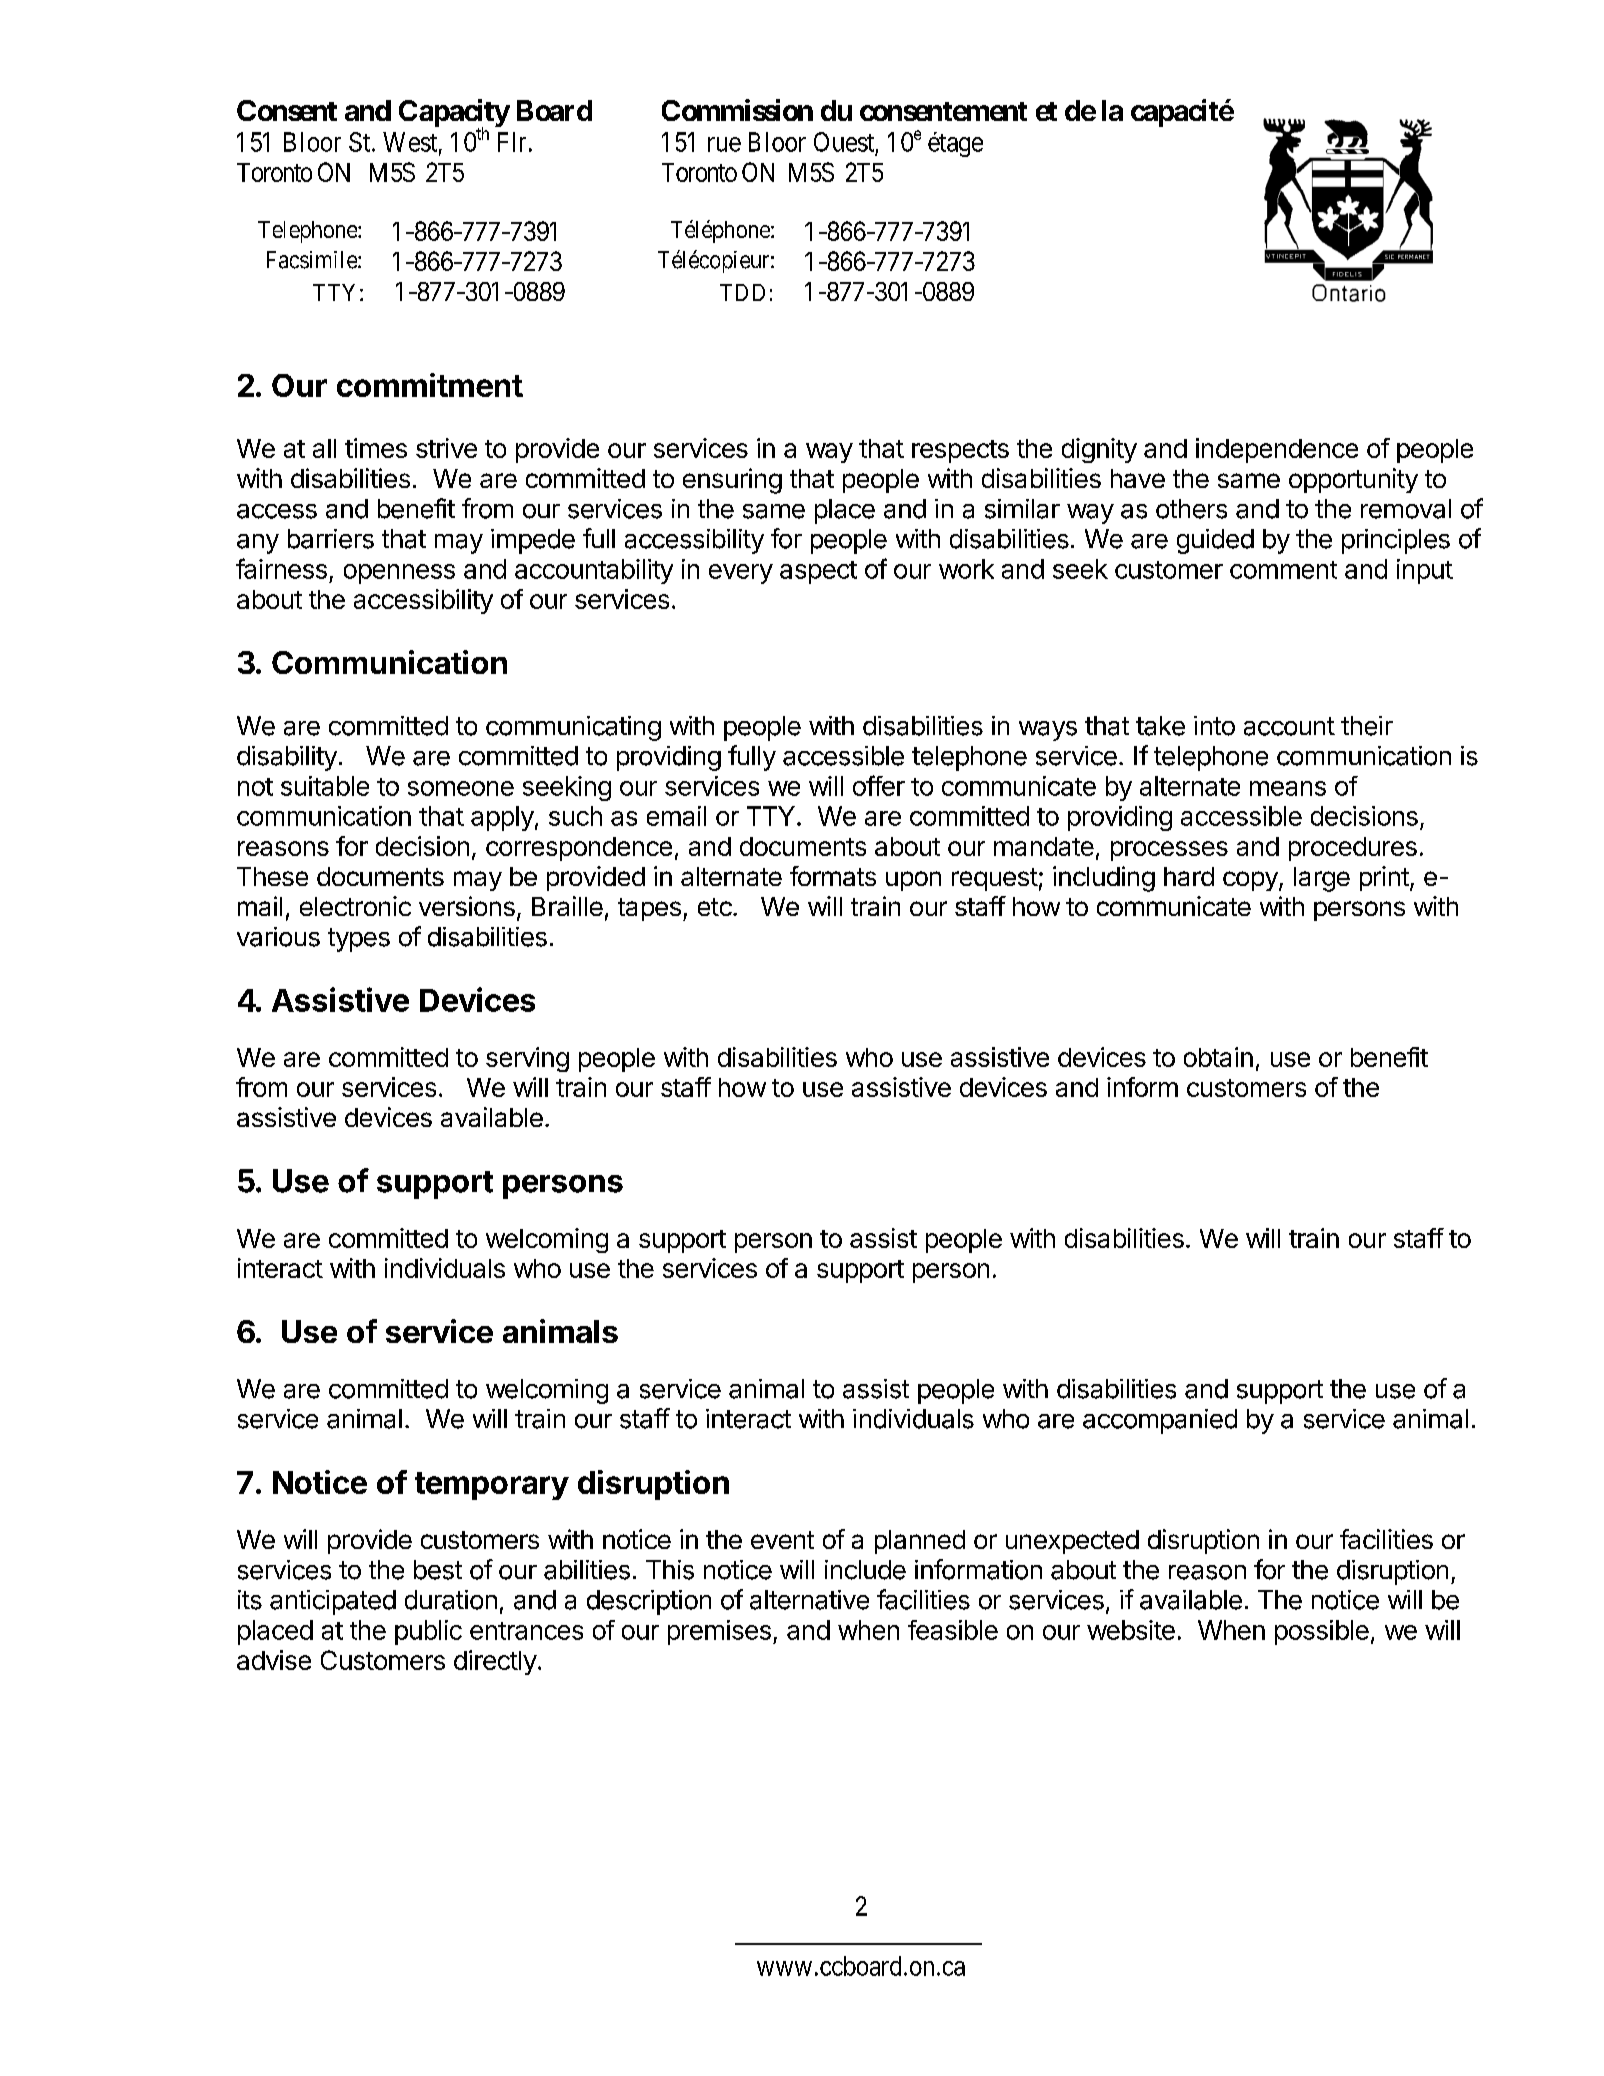 The height and width of the screenshot is (2076, 1604). What do you see at coordinates (428, 1632) in the screenshot?
I see `public` at bounding box center [428, 1632].
